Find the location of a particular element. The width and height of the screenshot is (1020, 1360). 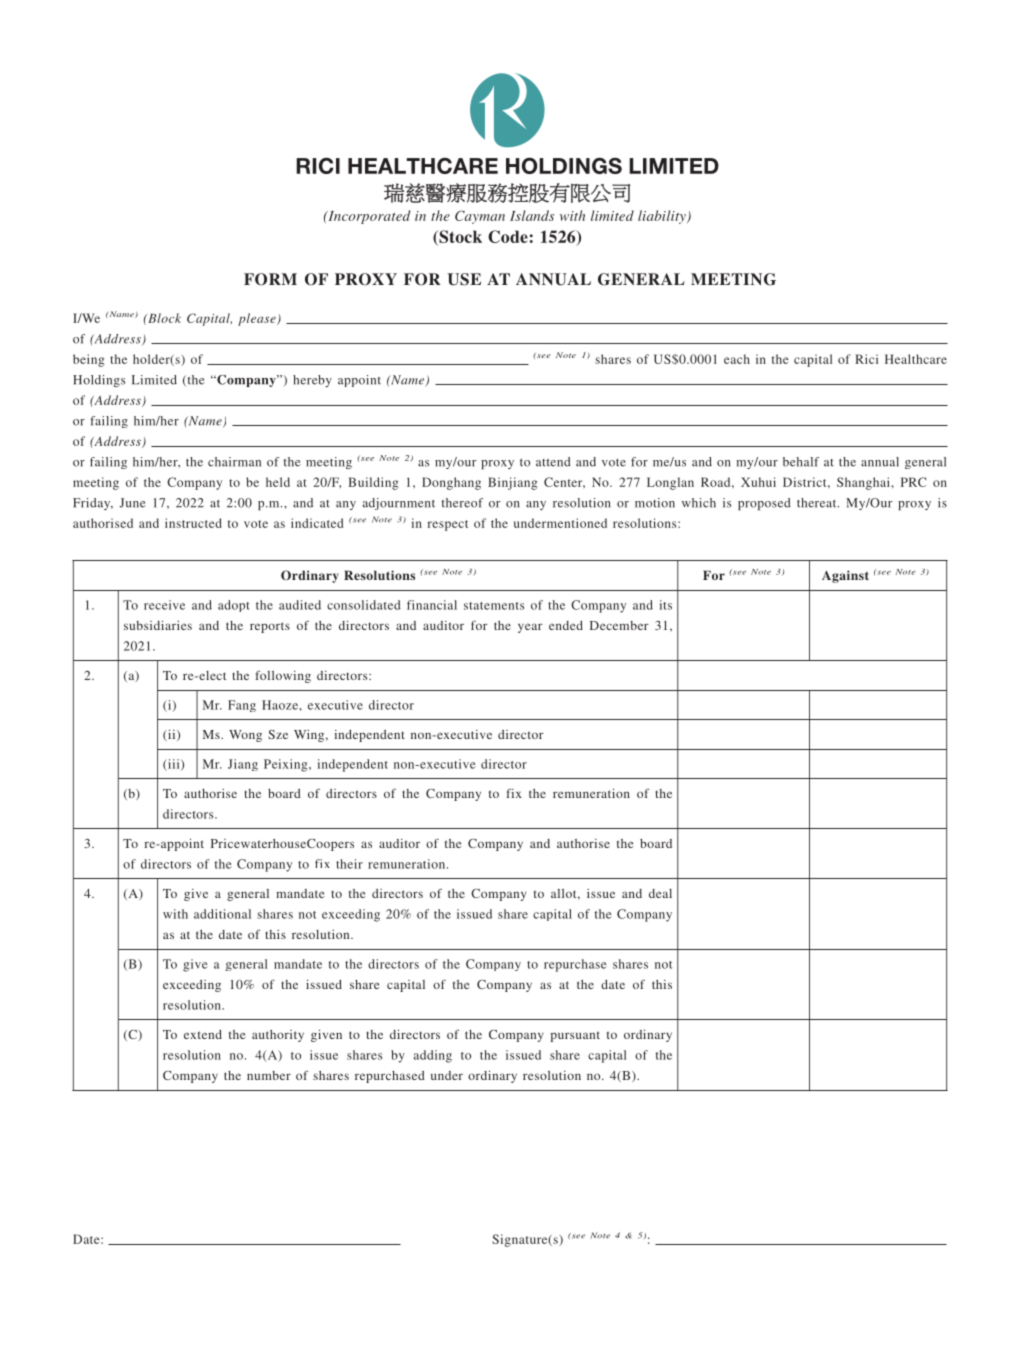

Wong is located at coordinates (245, 736).
